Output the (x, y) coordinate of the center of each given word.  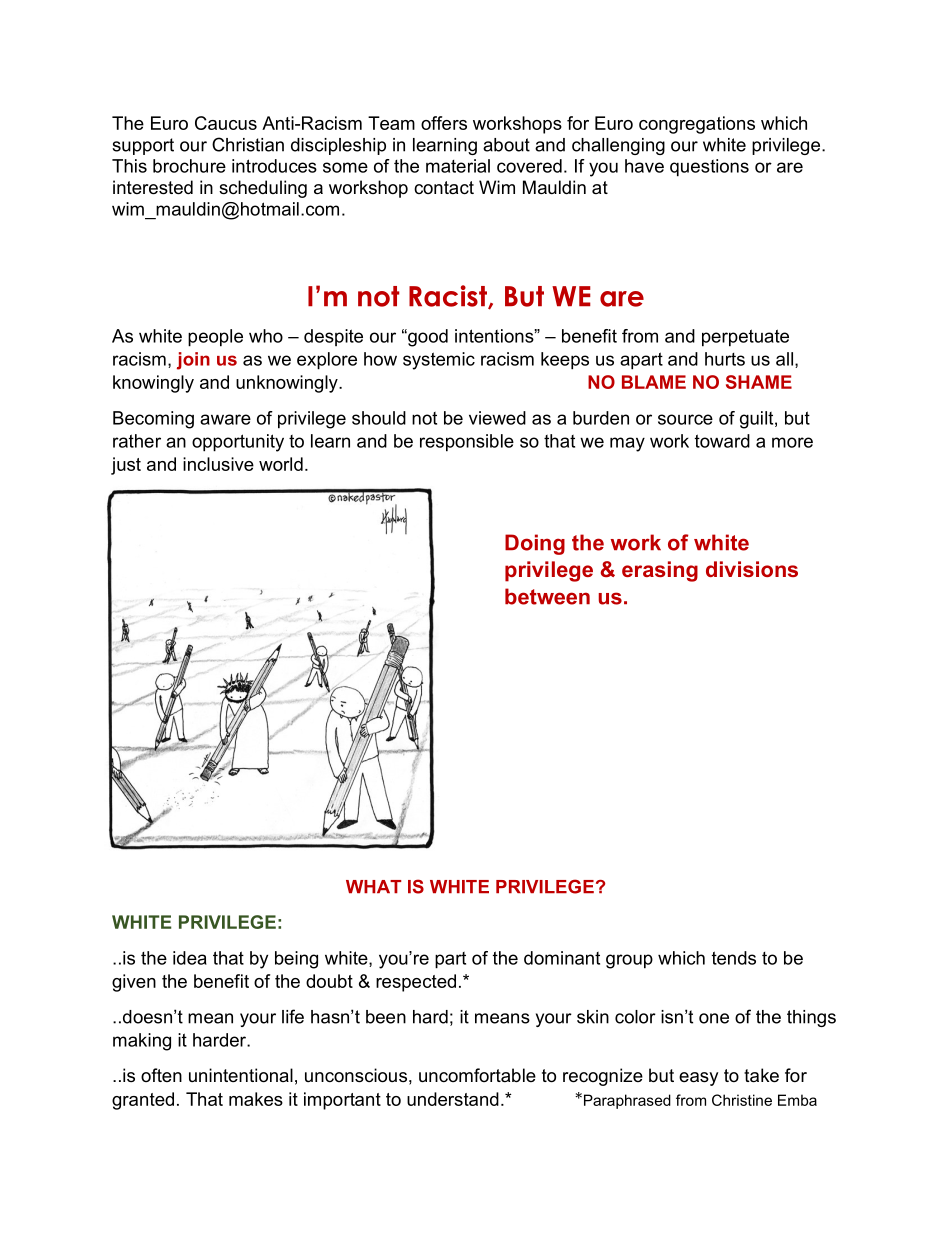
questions (709, 168)
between (547, 596)
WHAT (373, 886)
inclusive (218, 464)
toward (722, 441)
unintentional (241, 1075)
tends (734, 958)
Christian (248, 144)
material (458, 166)
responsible (467, 443)
